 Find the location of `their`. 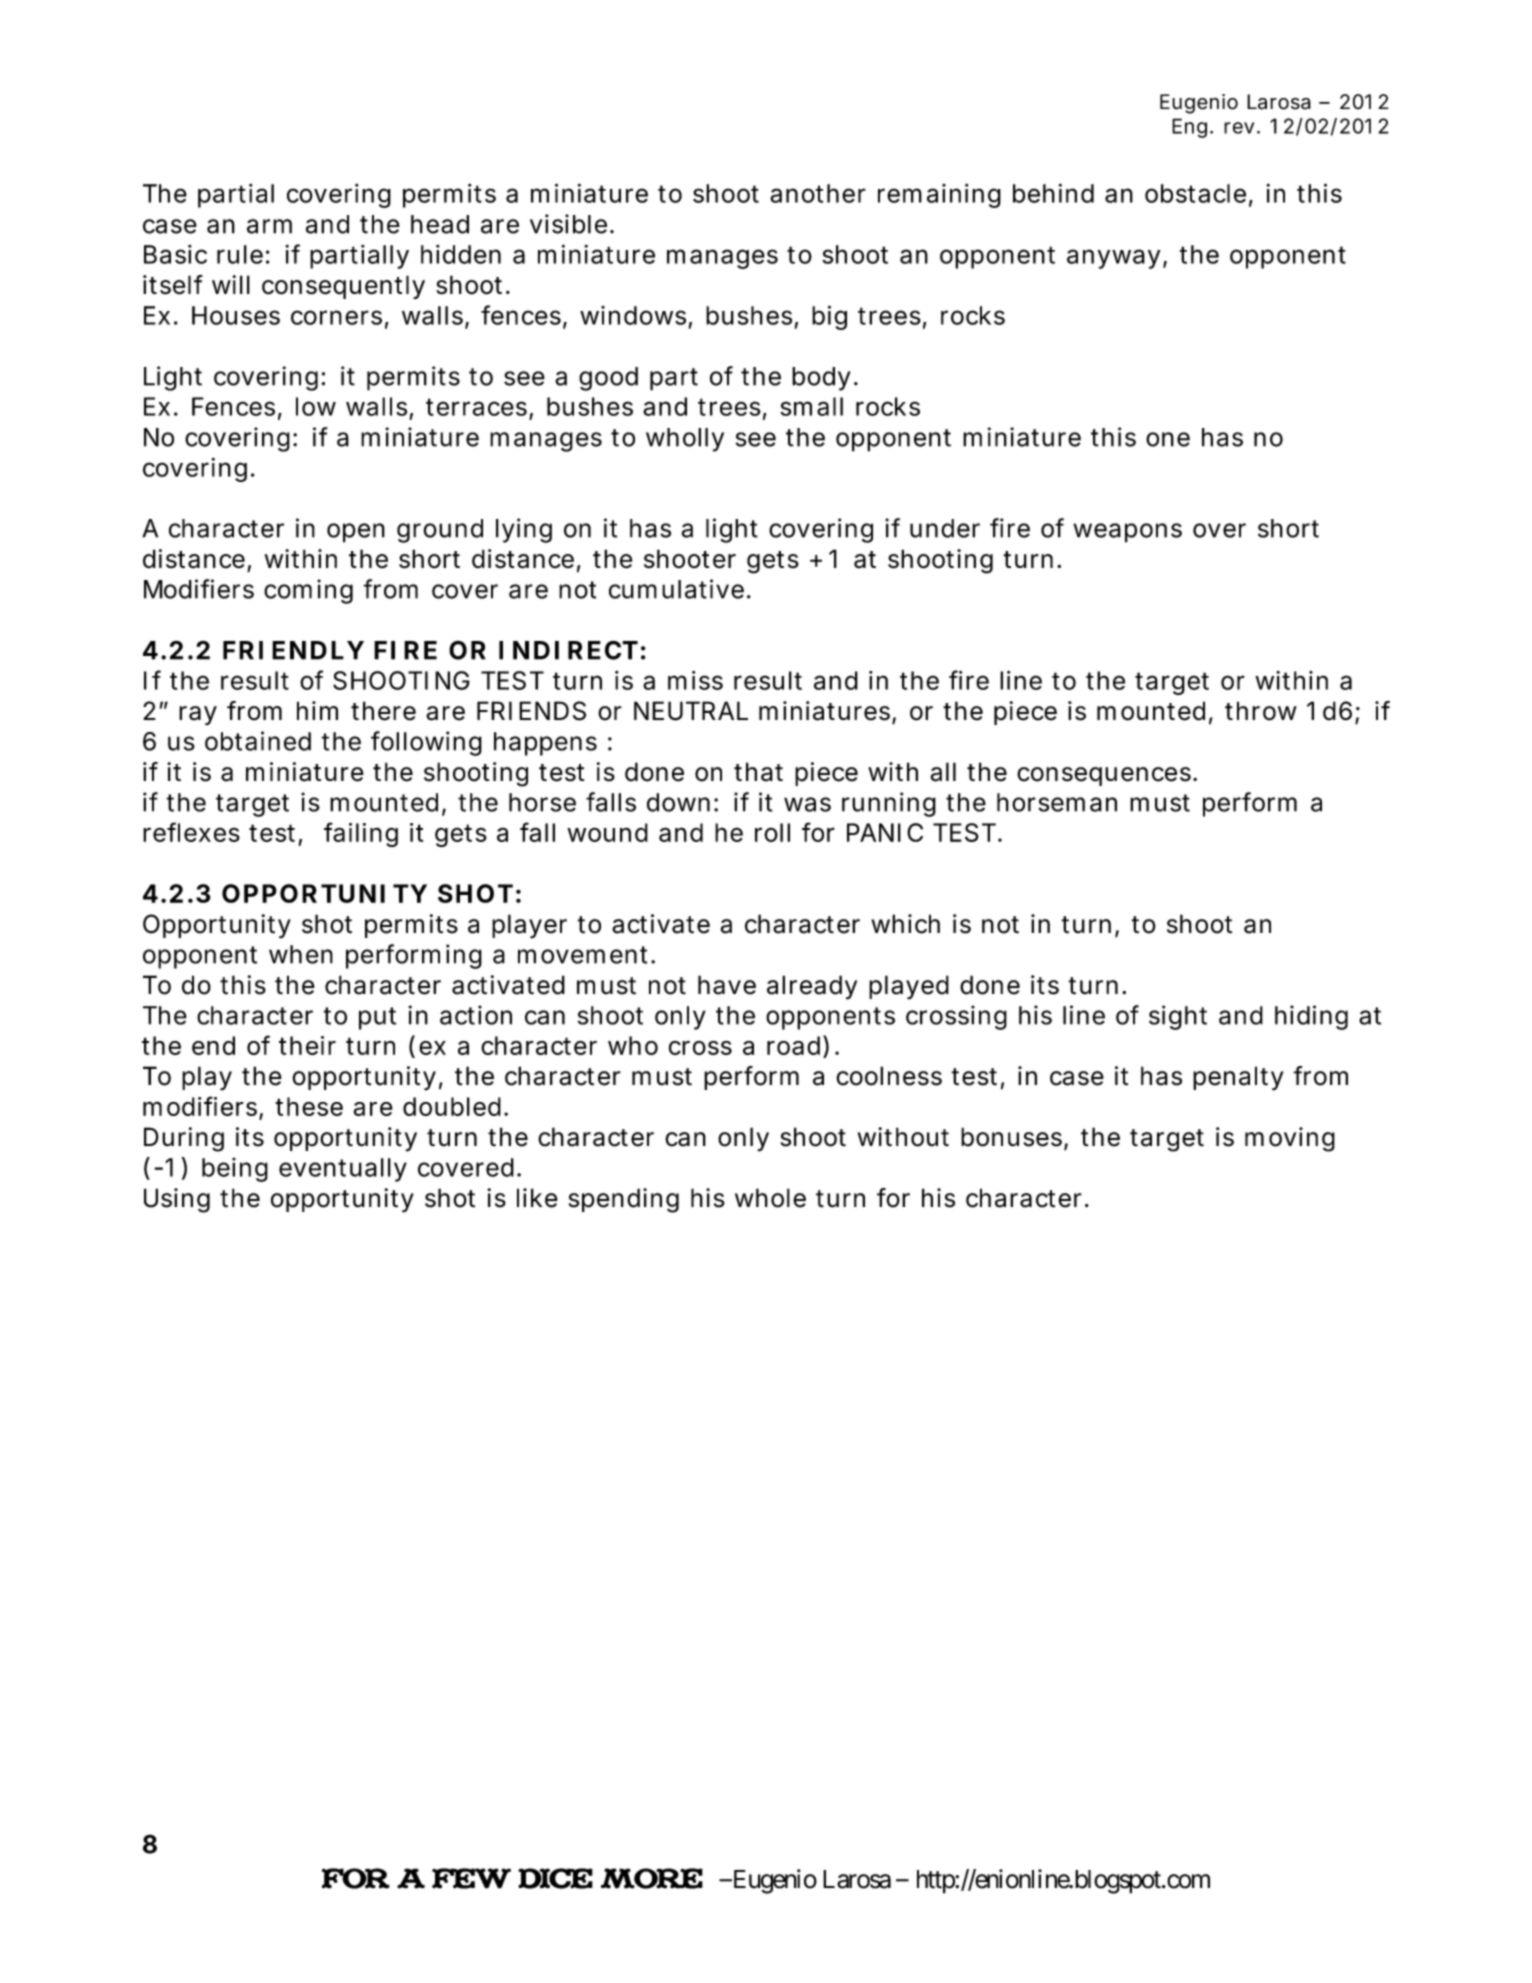

their is located at coordinates (307, 1045).
